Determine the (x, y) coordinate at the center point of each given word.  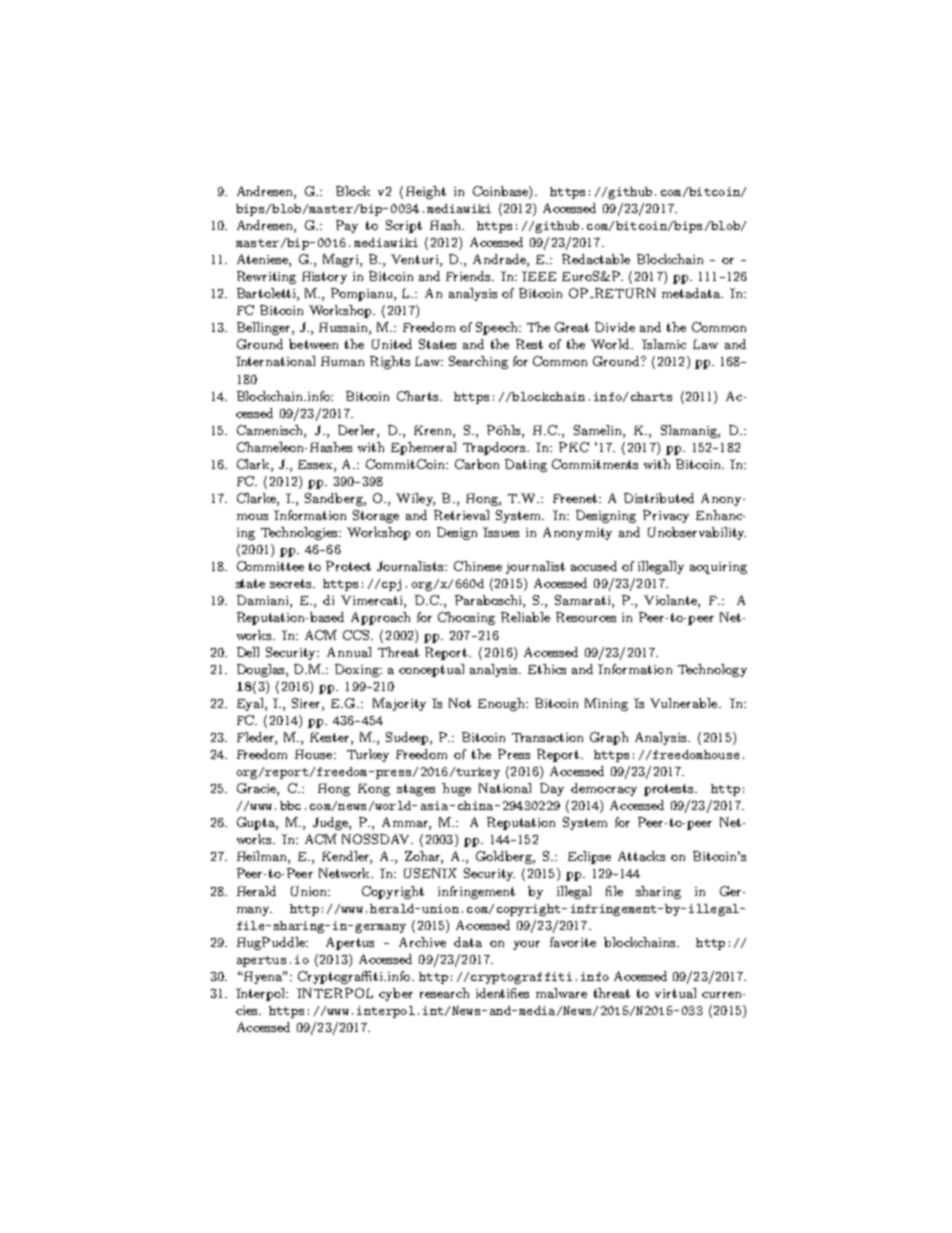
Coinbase (501, 192)
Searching (478, 362)
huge (456, 789)
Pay (347, 226)
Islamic (664, 344)
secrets (292, 583)
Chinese (478, 566)
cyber (396, 994)
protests (670, 790)
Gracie (257, 789)
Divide (615, 327)
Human (342, 361)
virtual (675, 993)
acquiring (718, 568)
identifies (502, 993)
